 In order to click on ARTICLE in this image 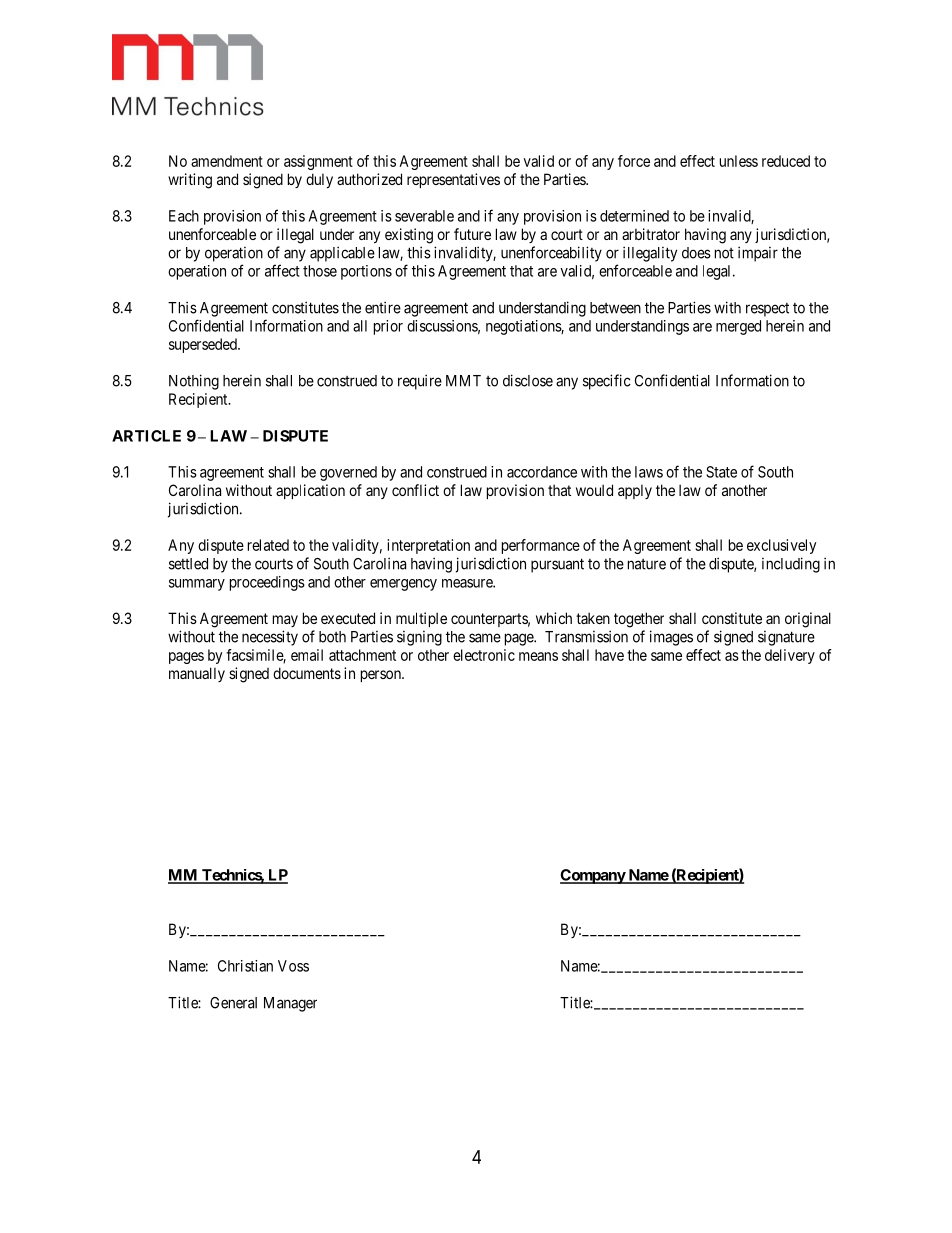, I will do `click(146, 436)`.
